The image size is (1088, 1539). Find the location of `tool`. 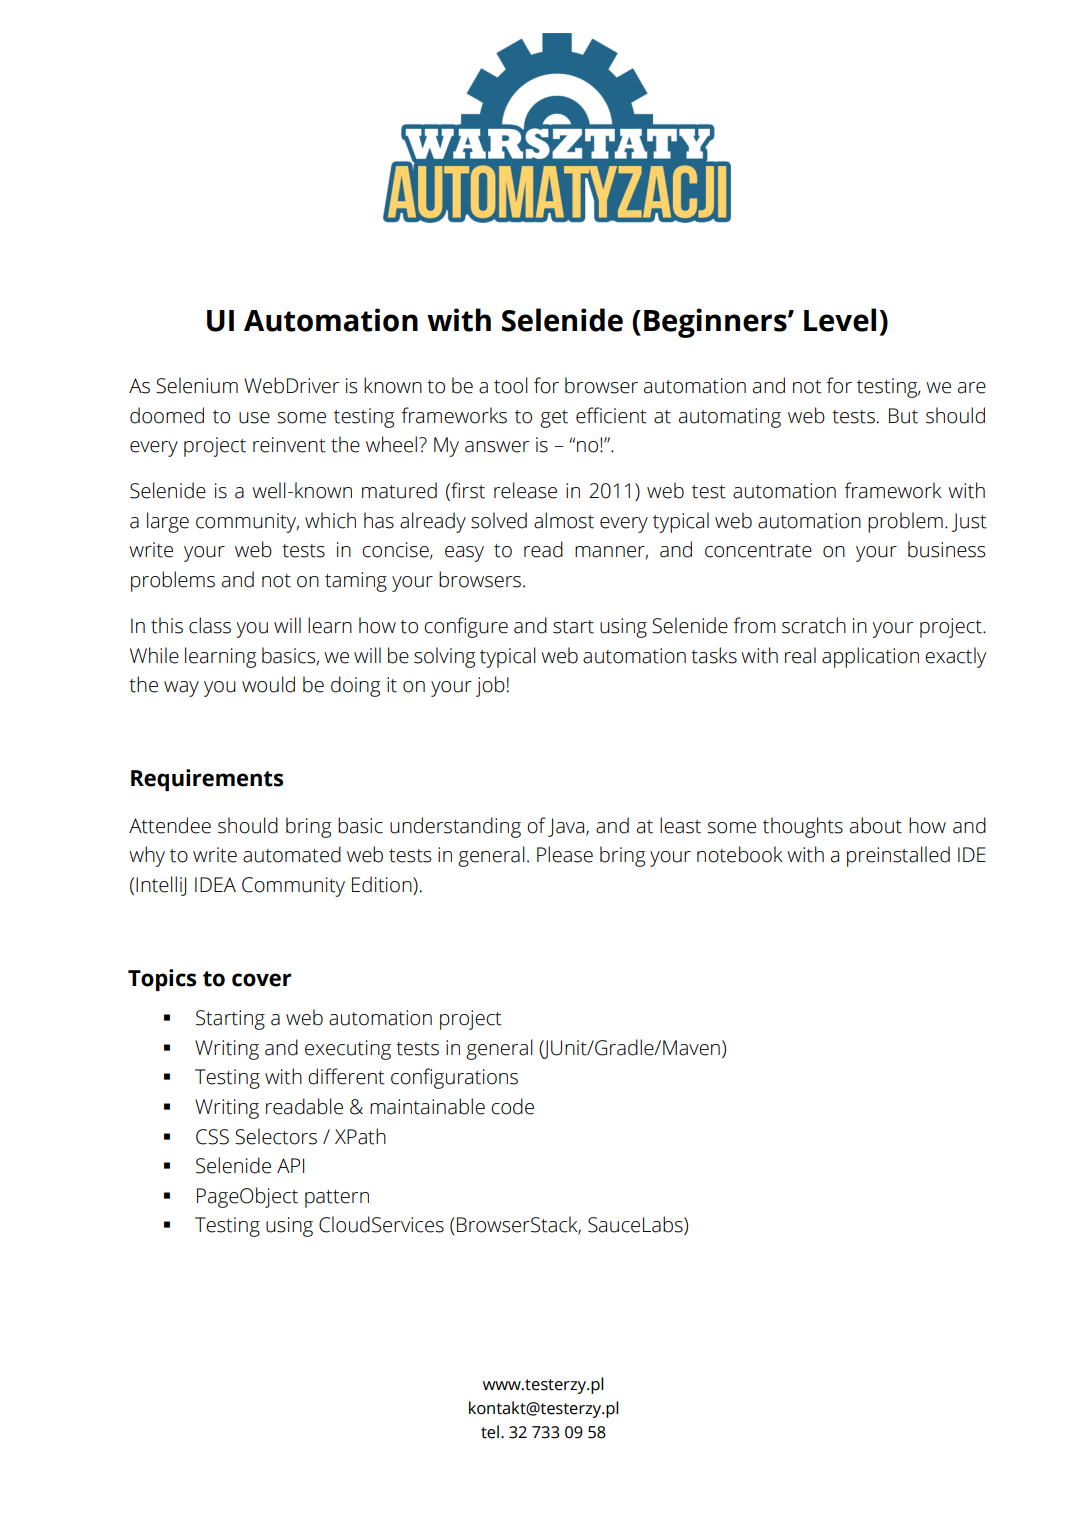

tool is located at coordinates (511, 385).
